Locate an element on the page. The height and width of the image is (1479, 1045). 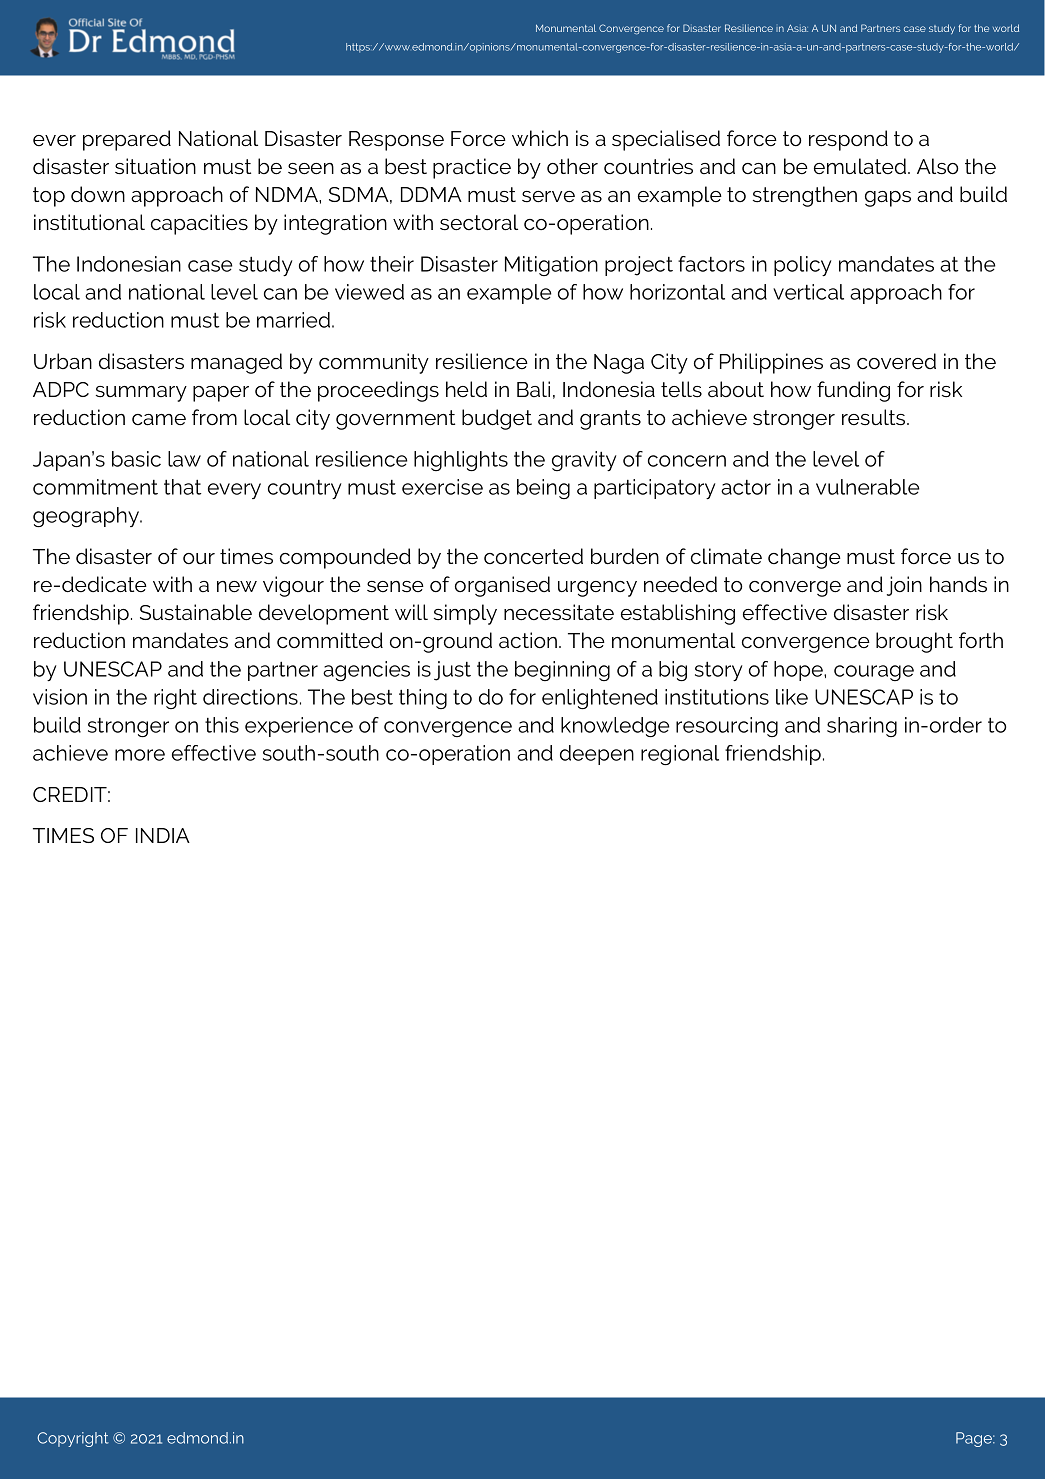
emulated is located at coordinates (861, 166).
